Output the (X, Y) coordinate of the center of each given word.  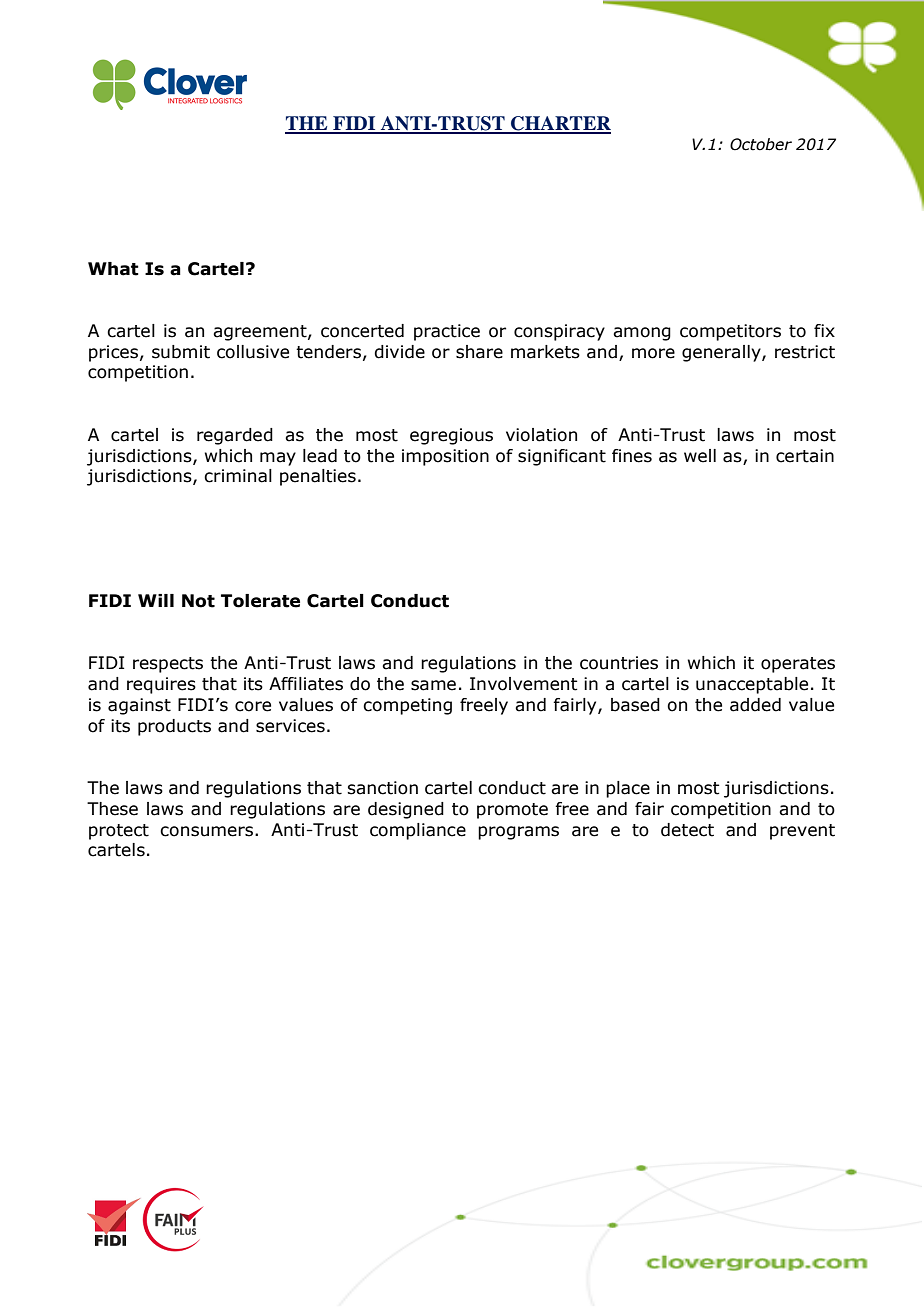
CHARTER (560, 124)
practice (447, 332)
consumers (208, 831)
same (433, 685)
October (761, 144)
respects (168, 665)
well (700, 456)
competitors (730, 332)
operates (798, 665)
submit (181, 352)
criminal (238, 476)
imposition (445, 457)
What (113, 269)
